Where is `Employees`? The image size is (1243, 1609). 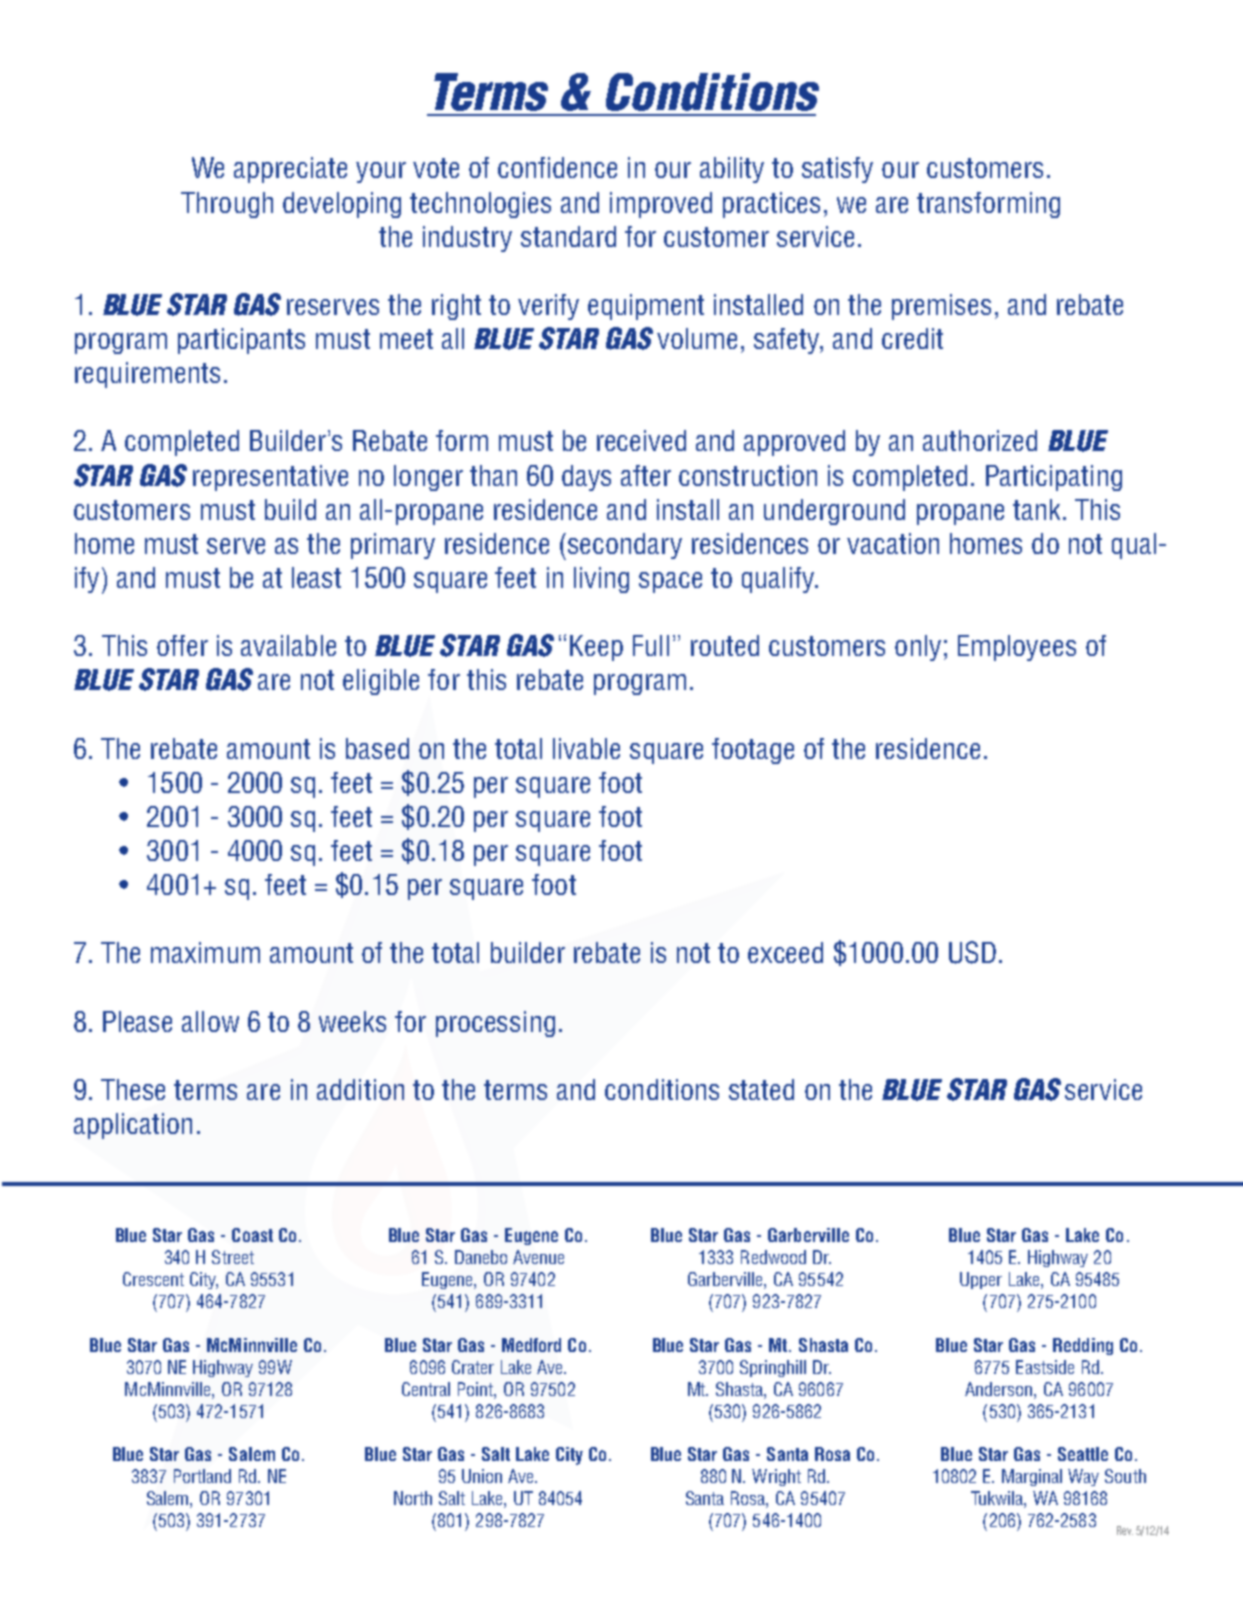
Employees is located at coordinates (1017, 648).
